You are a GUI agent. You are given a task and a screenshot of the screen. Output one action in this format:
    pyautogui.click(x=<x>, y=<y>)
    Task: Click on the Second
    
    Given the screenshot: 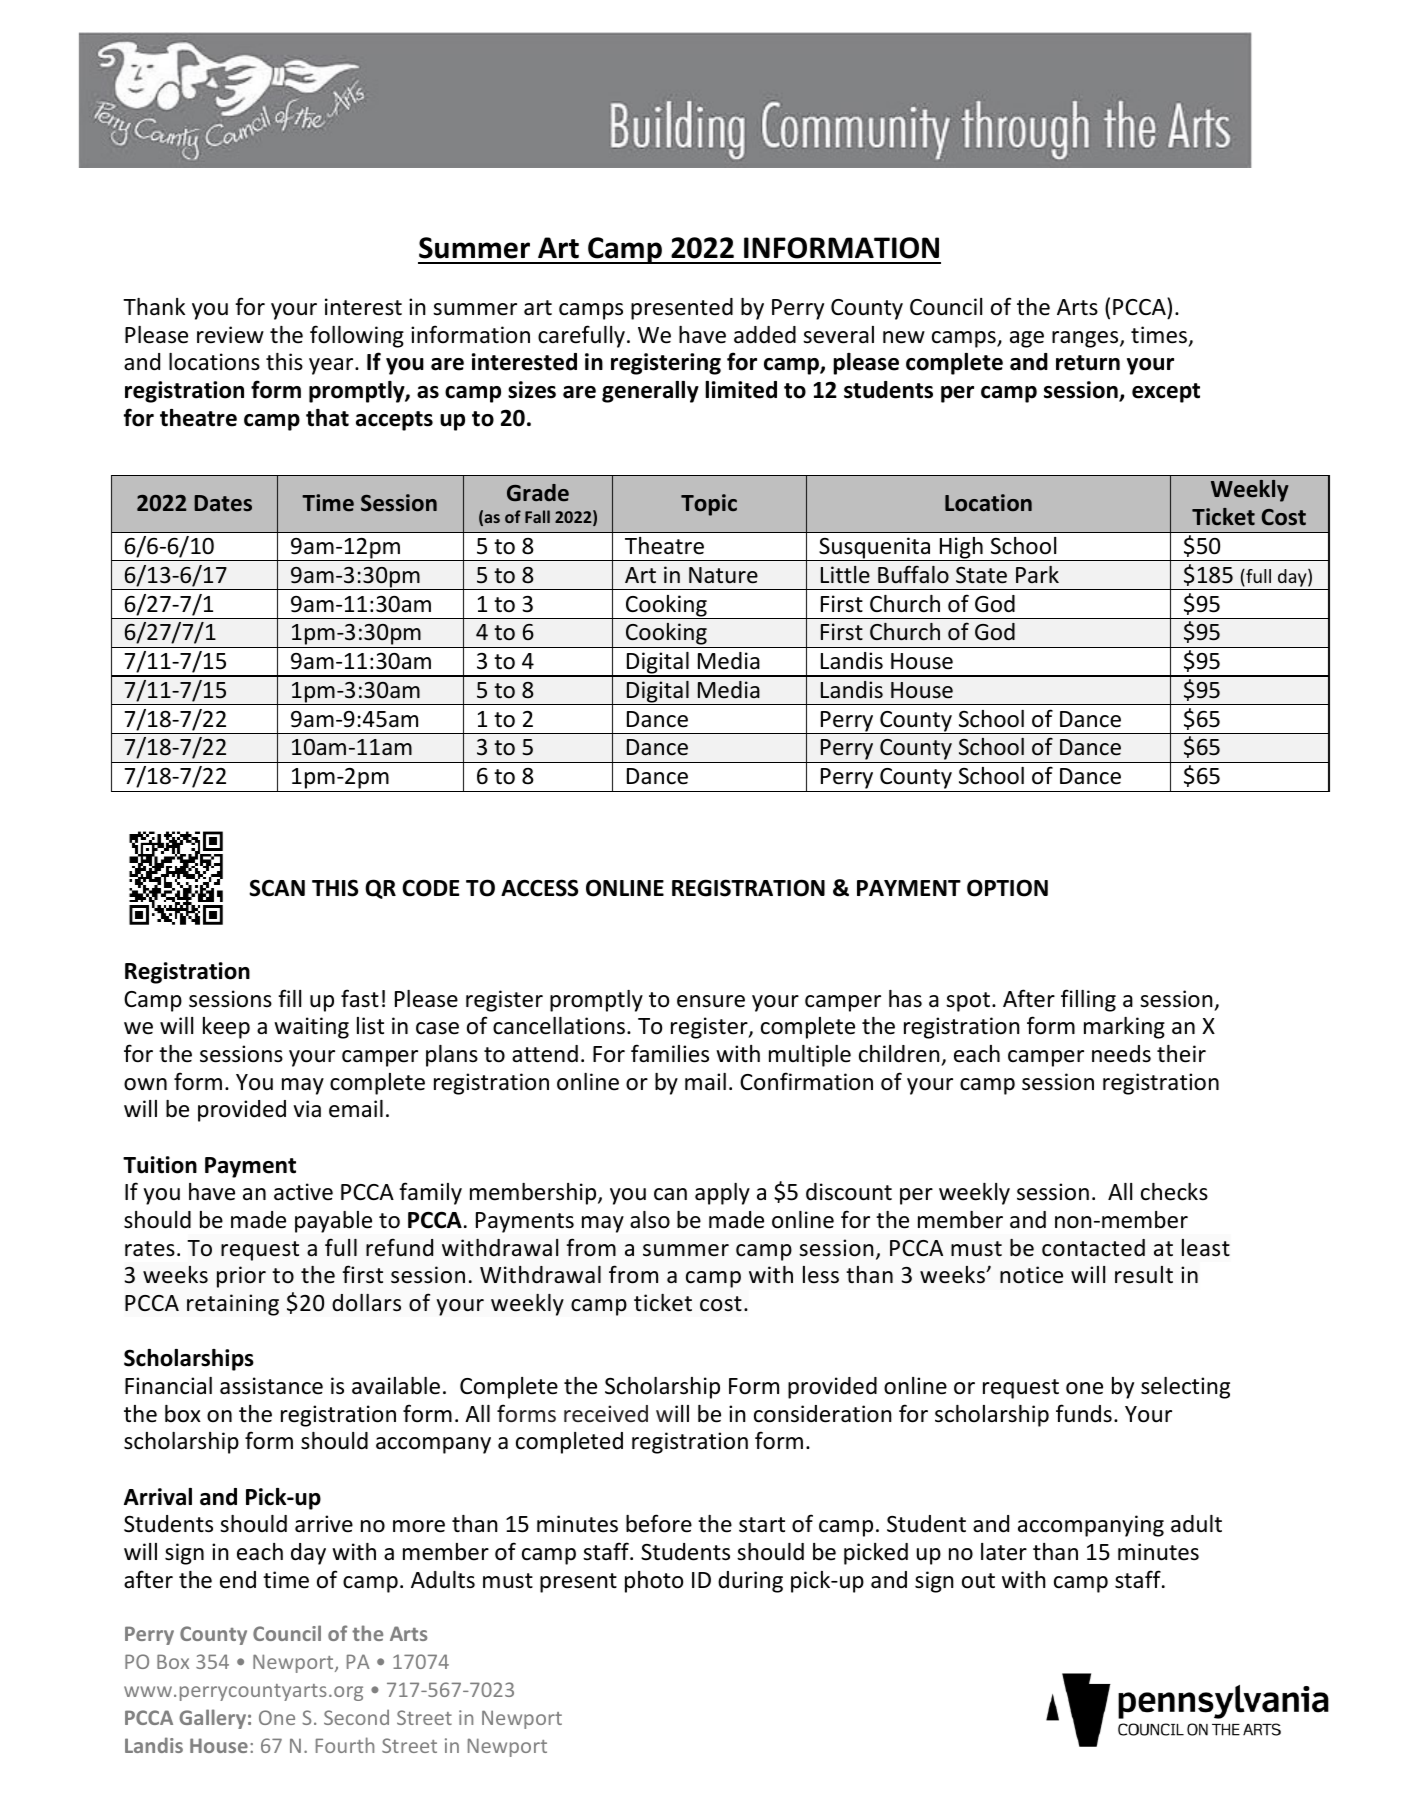 What is the action you would take?
    pyautogui.click(x=356, y=1717)
